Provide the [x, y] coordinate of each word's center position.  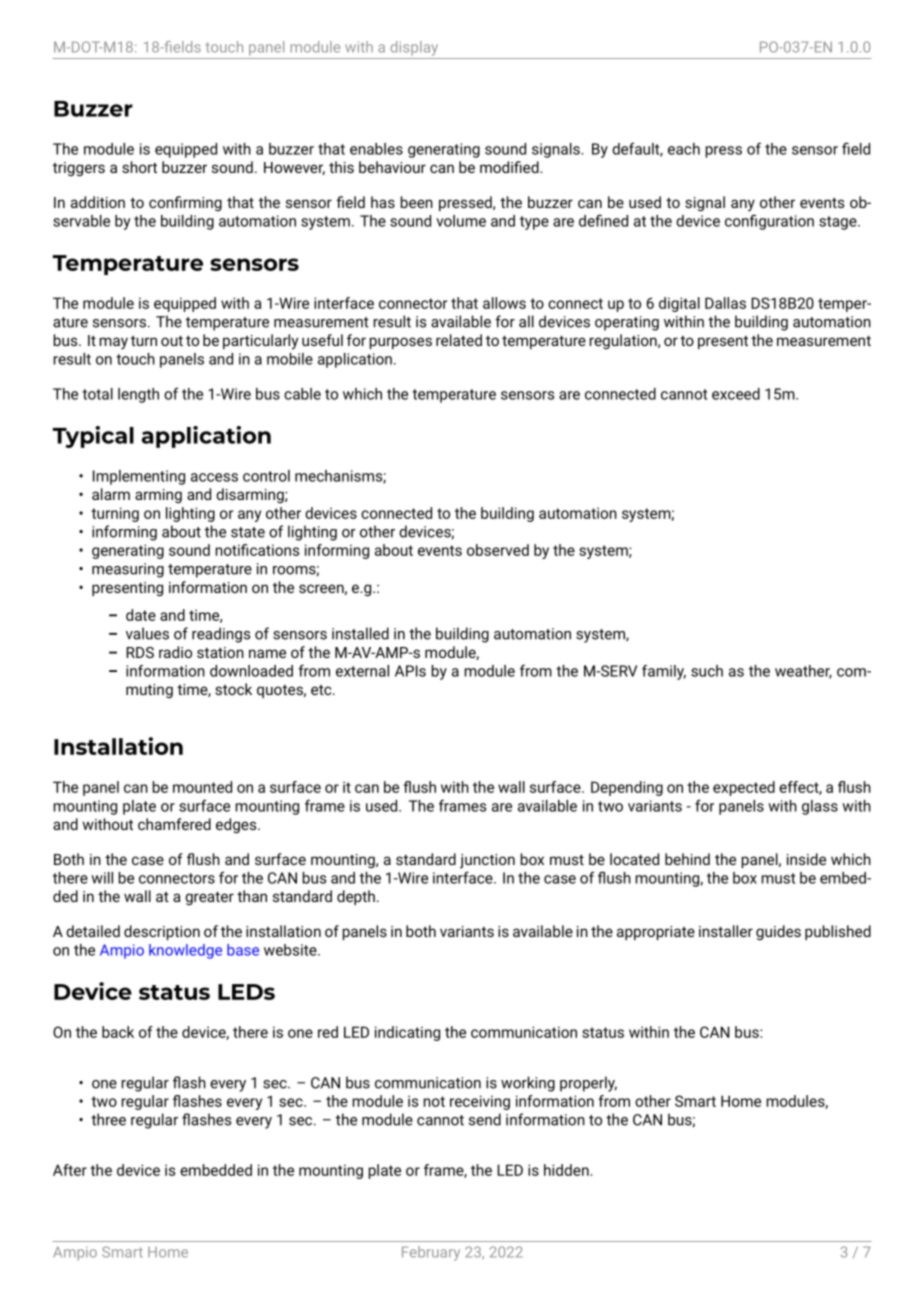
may [113, 343]
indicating [407, 1033]
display [414, 48]
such [707, 671]
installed [360, 633]
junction [487, 861]
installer [726, 931]
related [459, 340]
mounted [202, 787]
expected [744, 788]
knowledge [185, 951]
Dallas [725, 303]
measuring [128, 570]
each [684, 149]
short [139, 167]
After [70, 1170]
